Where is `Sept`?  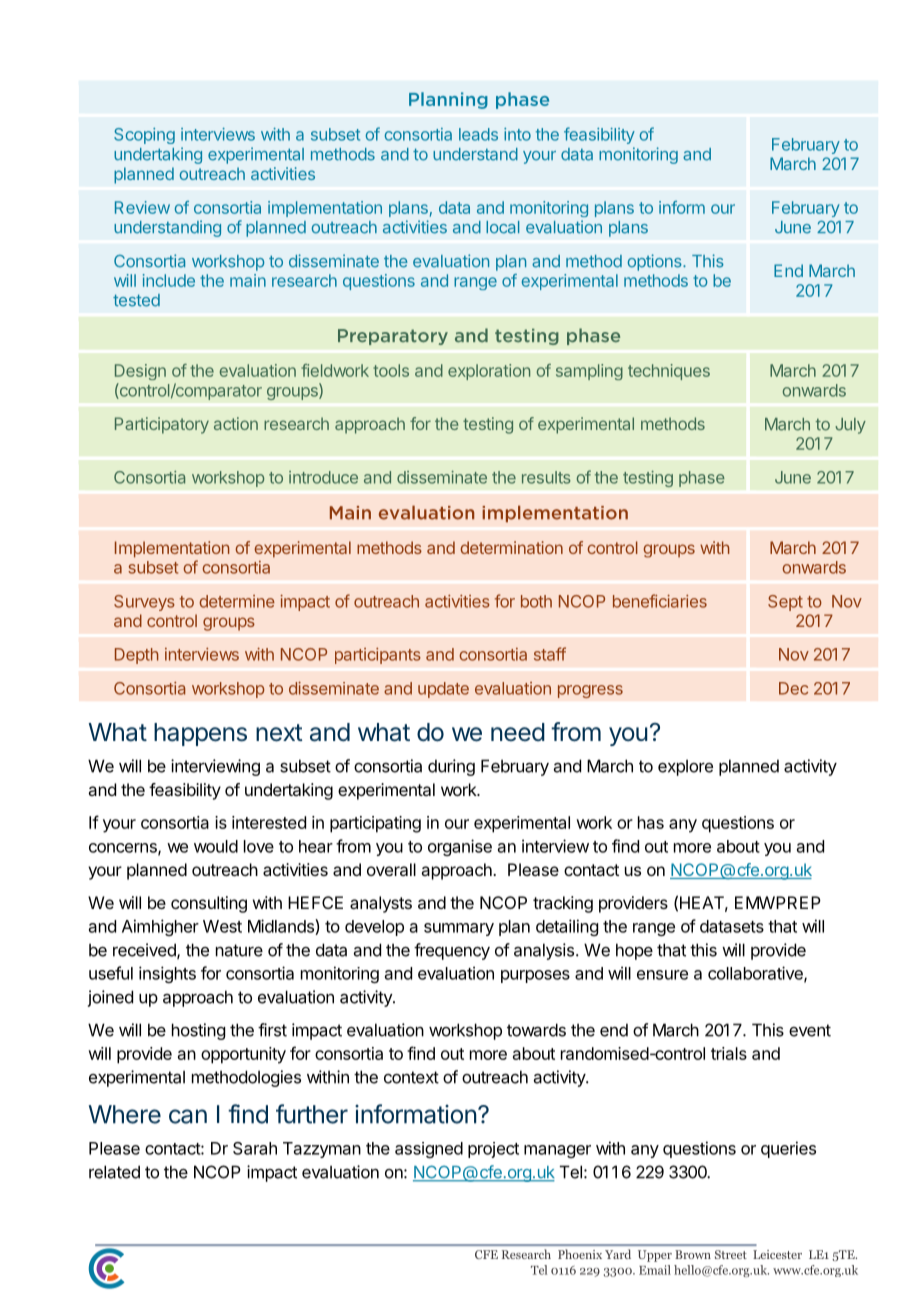 Sept is located at coordinates (785, 603).
